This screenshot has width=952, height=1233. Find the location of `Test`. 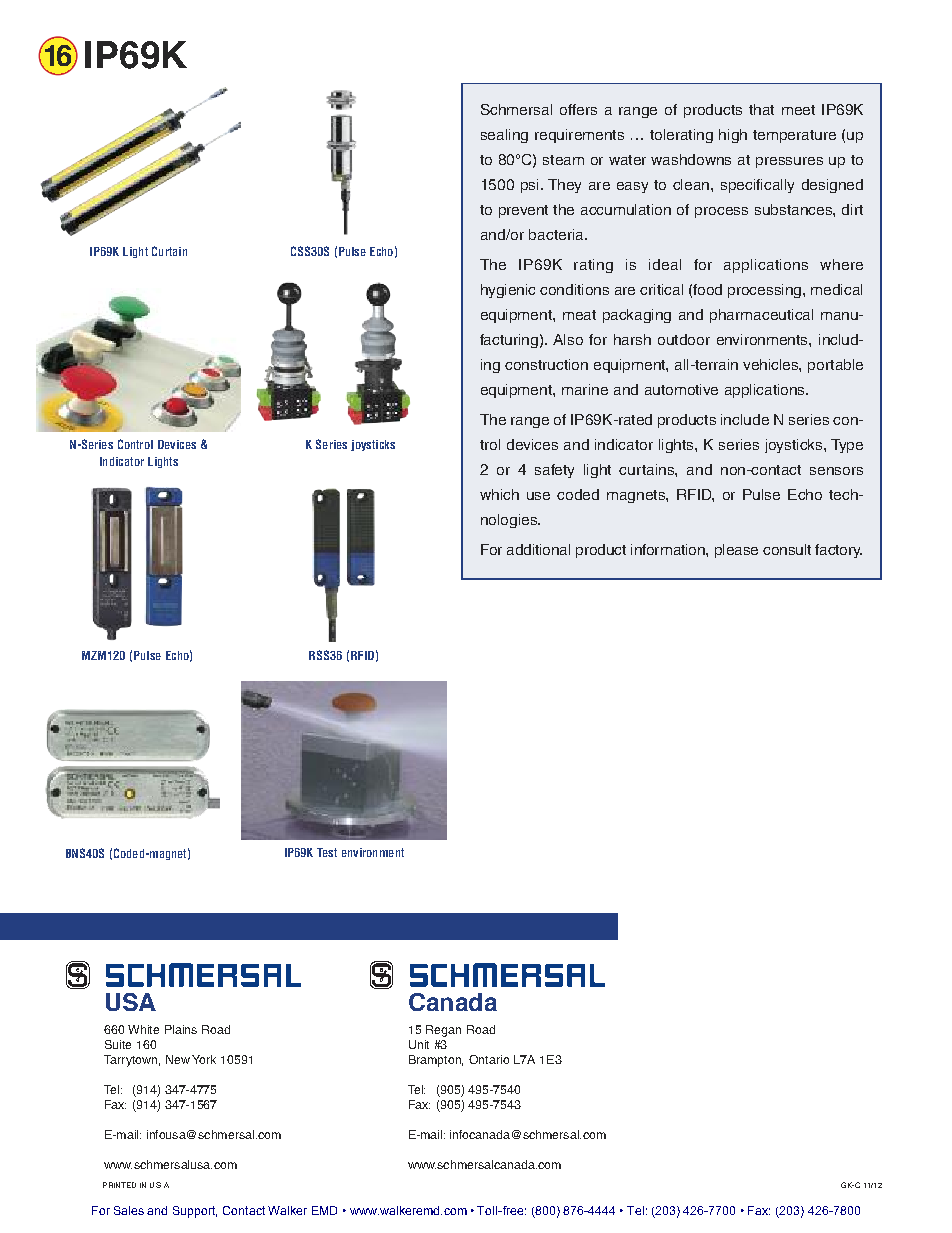

Test is located at coordinates (327, 852).
